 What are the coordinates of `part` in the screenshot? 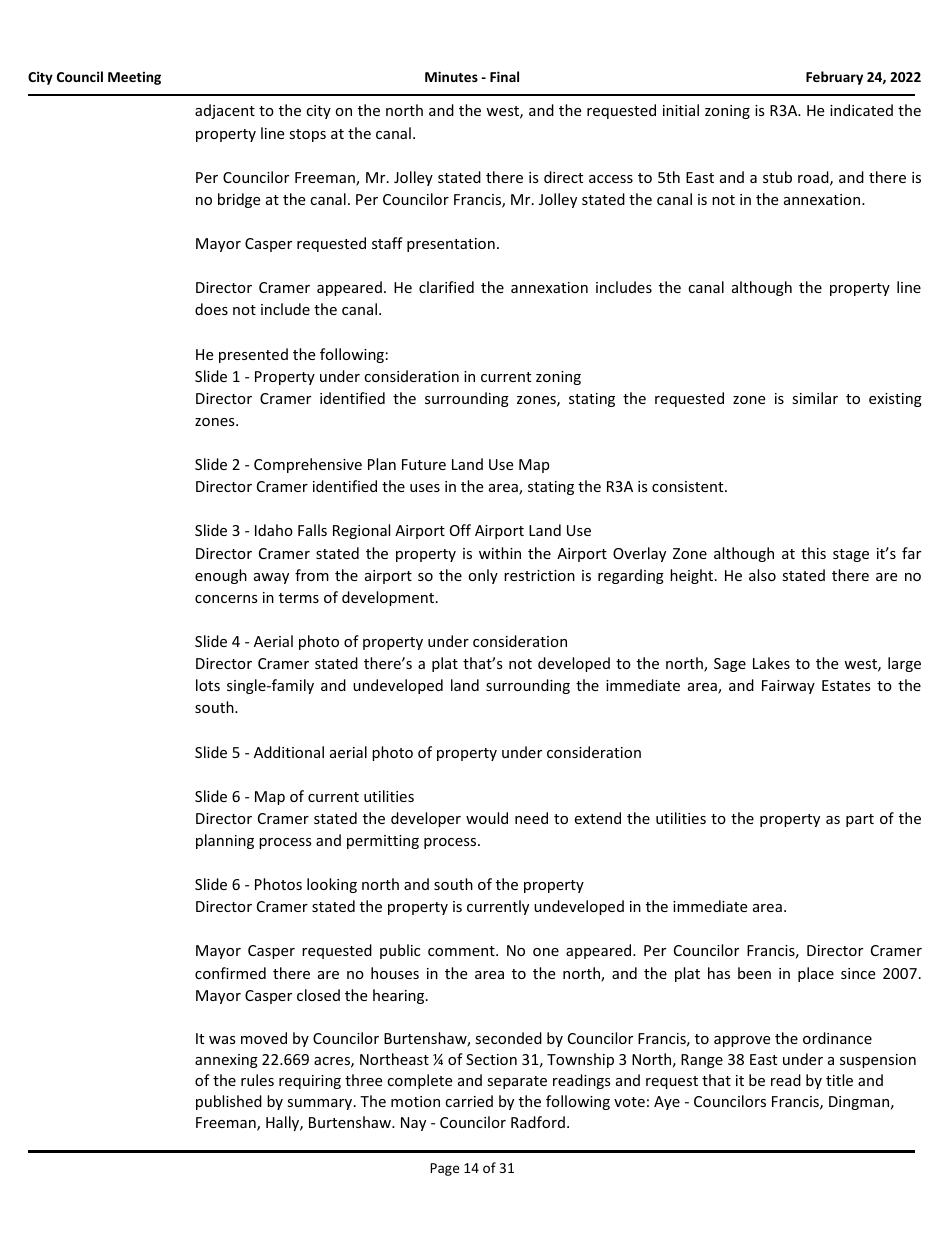 It's located at (860, 820).
